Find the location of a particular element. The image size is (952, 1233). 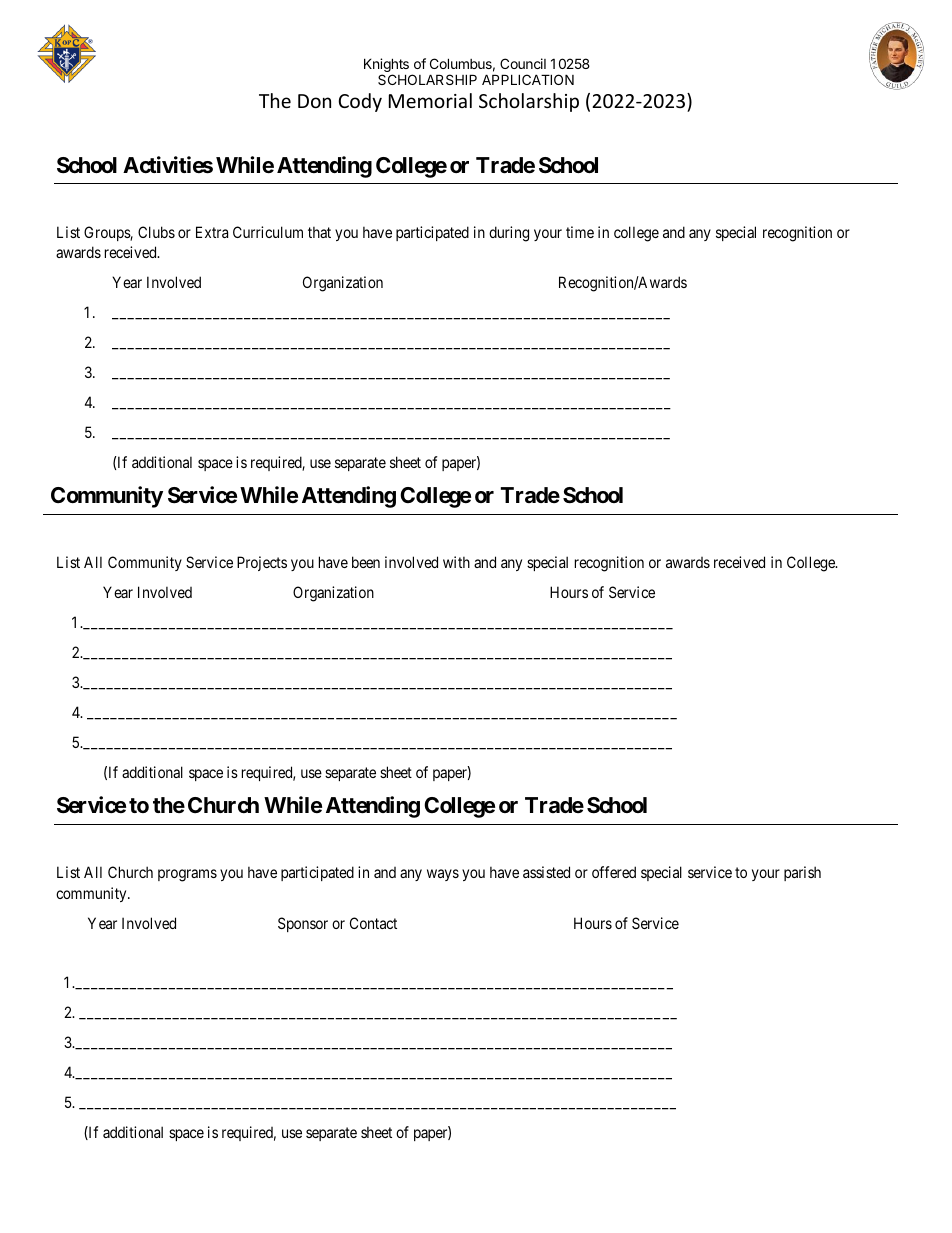

with is located at coordinates (456, 562).
